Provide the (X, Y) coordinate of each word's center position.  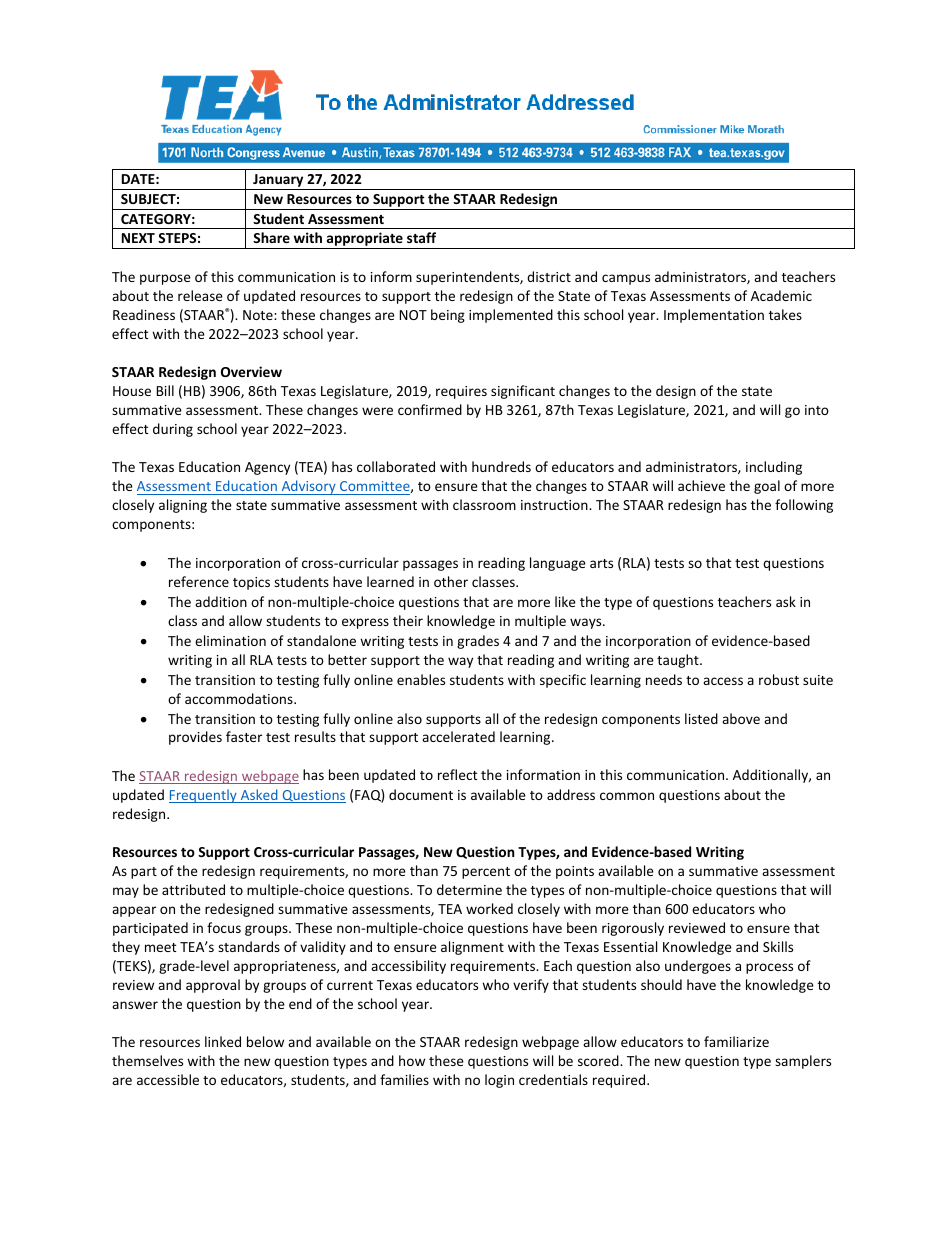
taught (679, 661)
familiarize (736, 1041)
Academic (781, 295)
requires (461, 392)
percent (486, 873)
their (408, 620)
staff (421, 237)
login (499, 1081)
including (774, 468)
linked (223, 1041)
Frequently (204, 796)
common (627, 796)
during (173, 430)
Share (271, 237)
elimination (230, 640)
